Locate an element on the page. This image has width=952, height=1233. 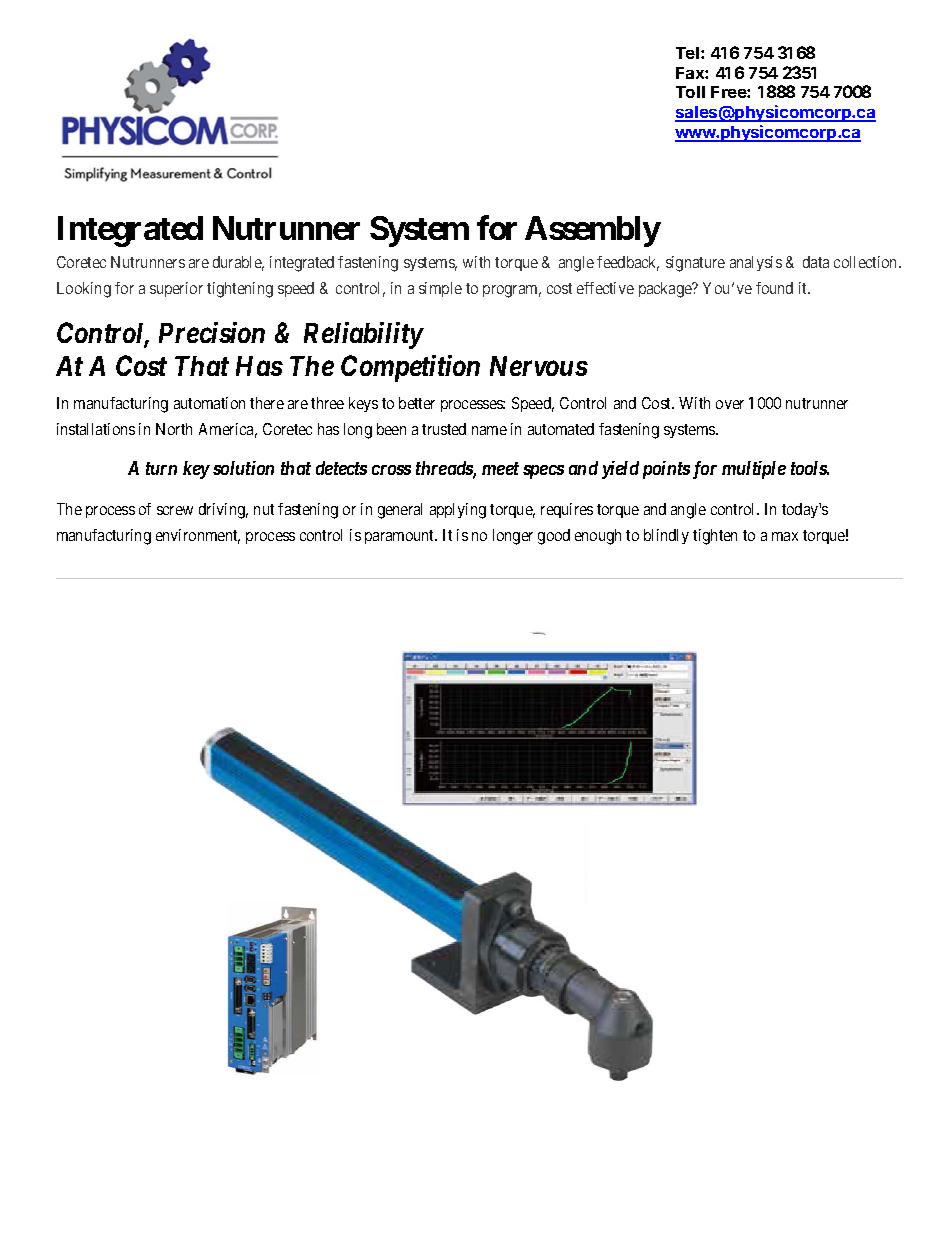
found is located at coordinates (774, 288).
